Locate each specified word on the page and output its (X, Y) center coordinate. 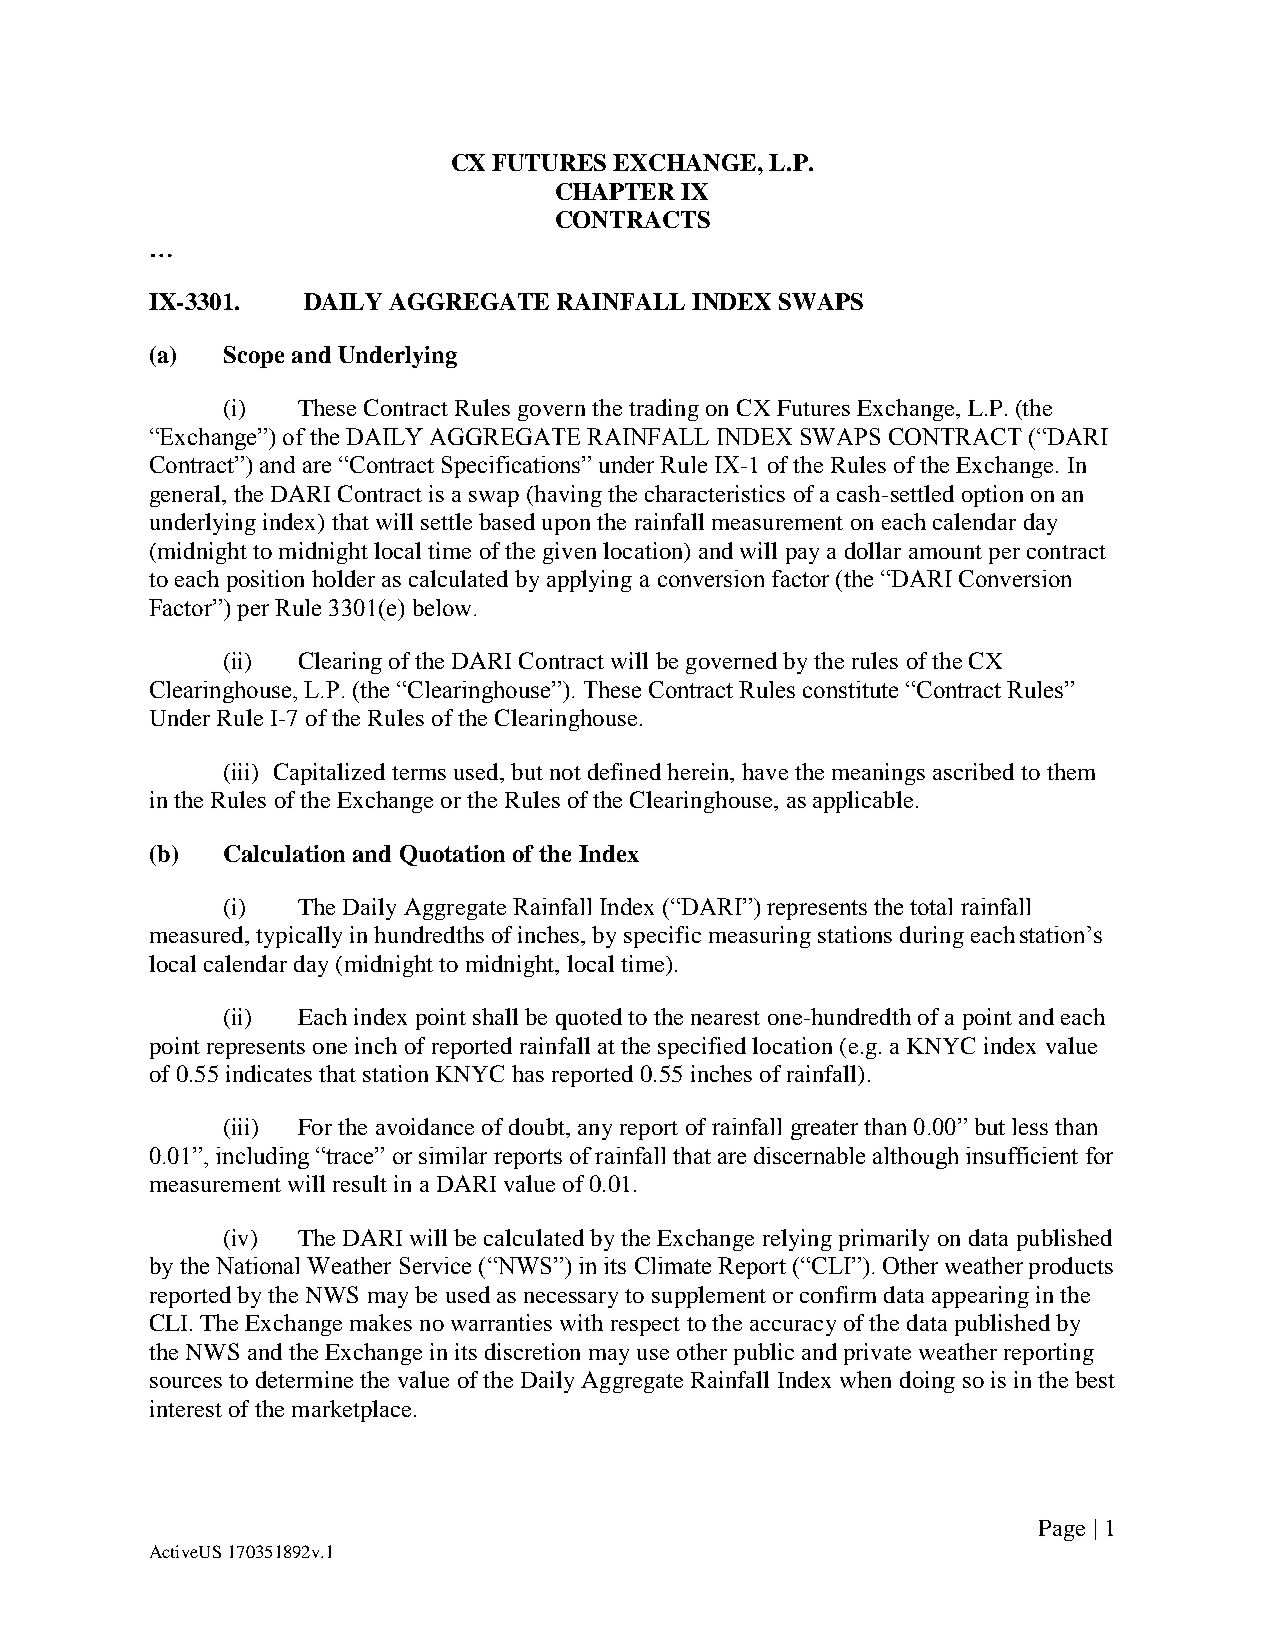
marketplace (353, 1411)
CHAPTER (615, 191)
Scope (254, 357)
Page (1062, 1530)
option (992, 496)
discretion (532, 1351)
